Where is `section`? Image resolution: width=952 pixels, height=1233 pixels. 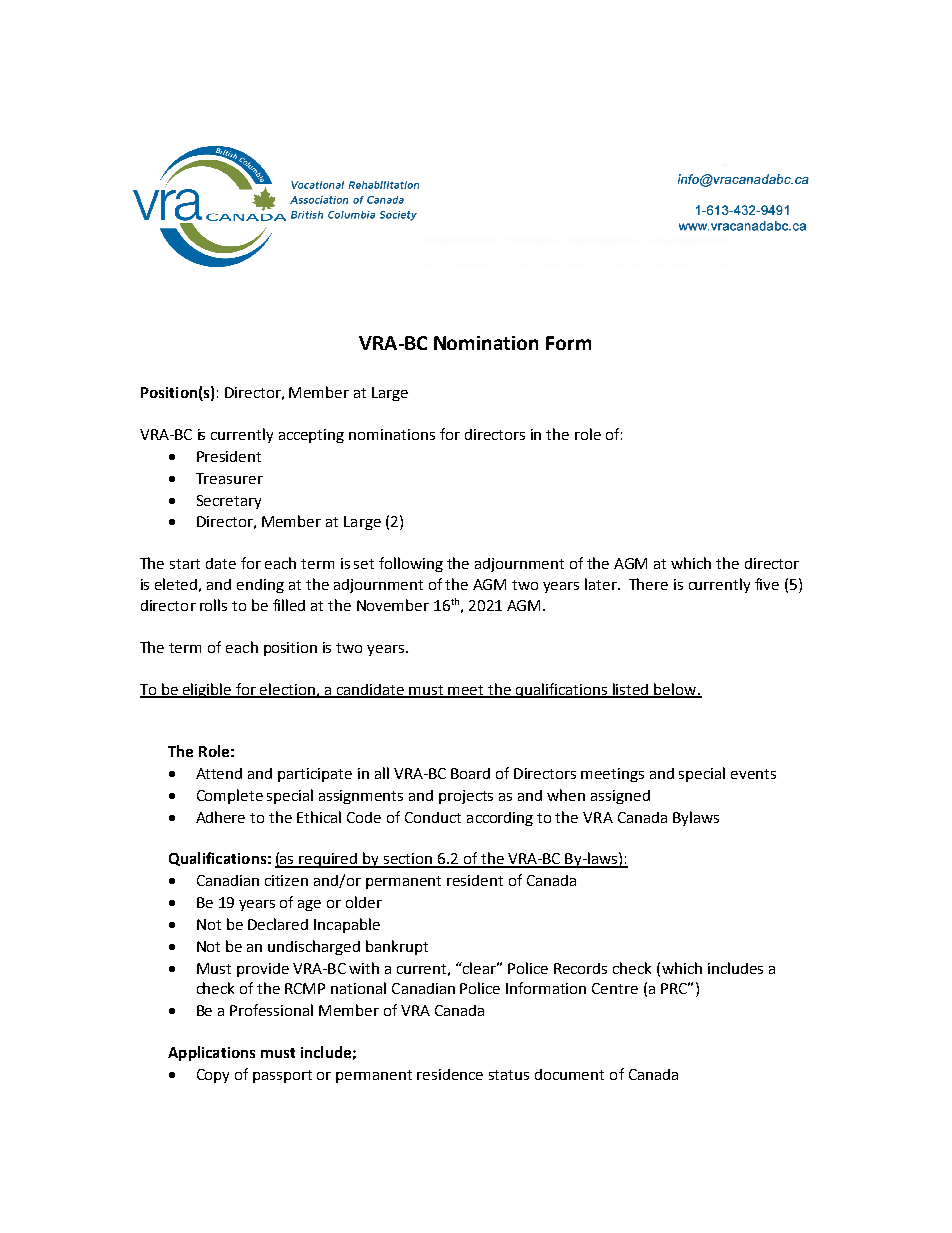 section is located at coordinates (408, 860).
